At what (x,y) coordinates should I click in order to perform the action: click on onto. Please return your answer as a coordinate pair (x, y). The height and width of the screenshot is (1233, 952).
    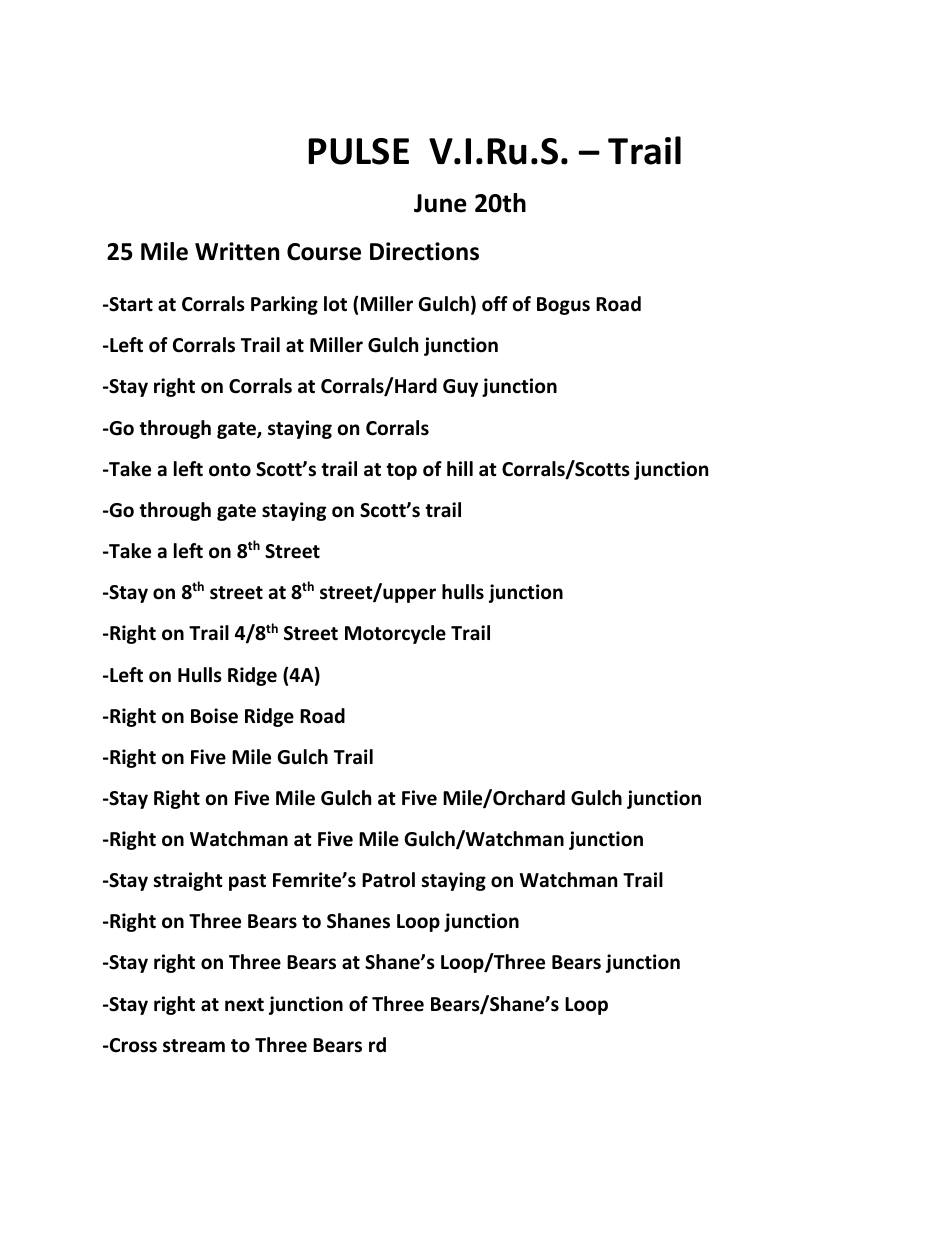
    Looking at the image, I should click on (230, 470).
